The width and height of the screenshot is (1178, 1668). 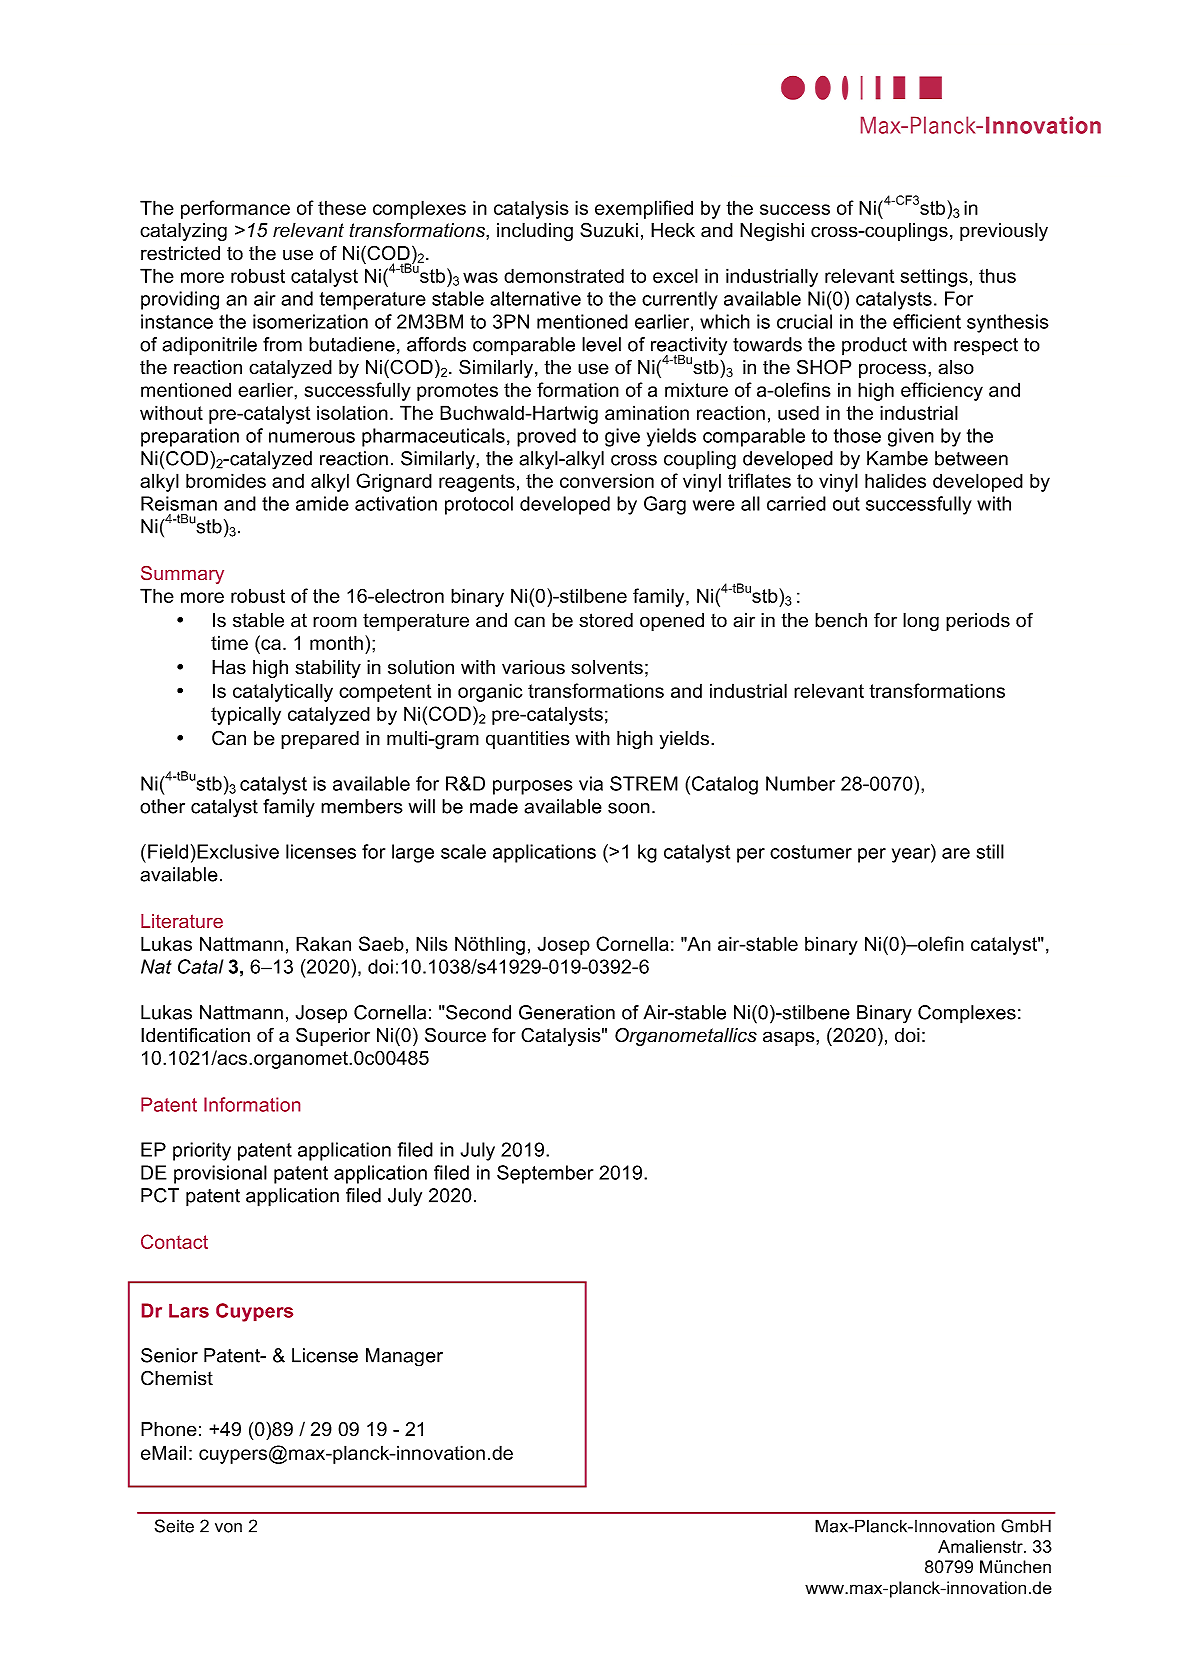 I want to click on Generation, so click(x=567, y=1012).
